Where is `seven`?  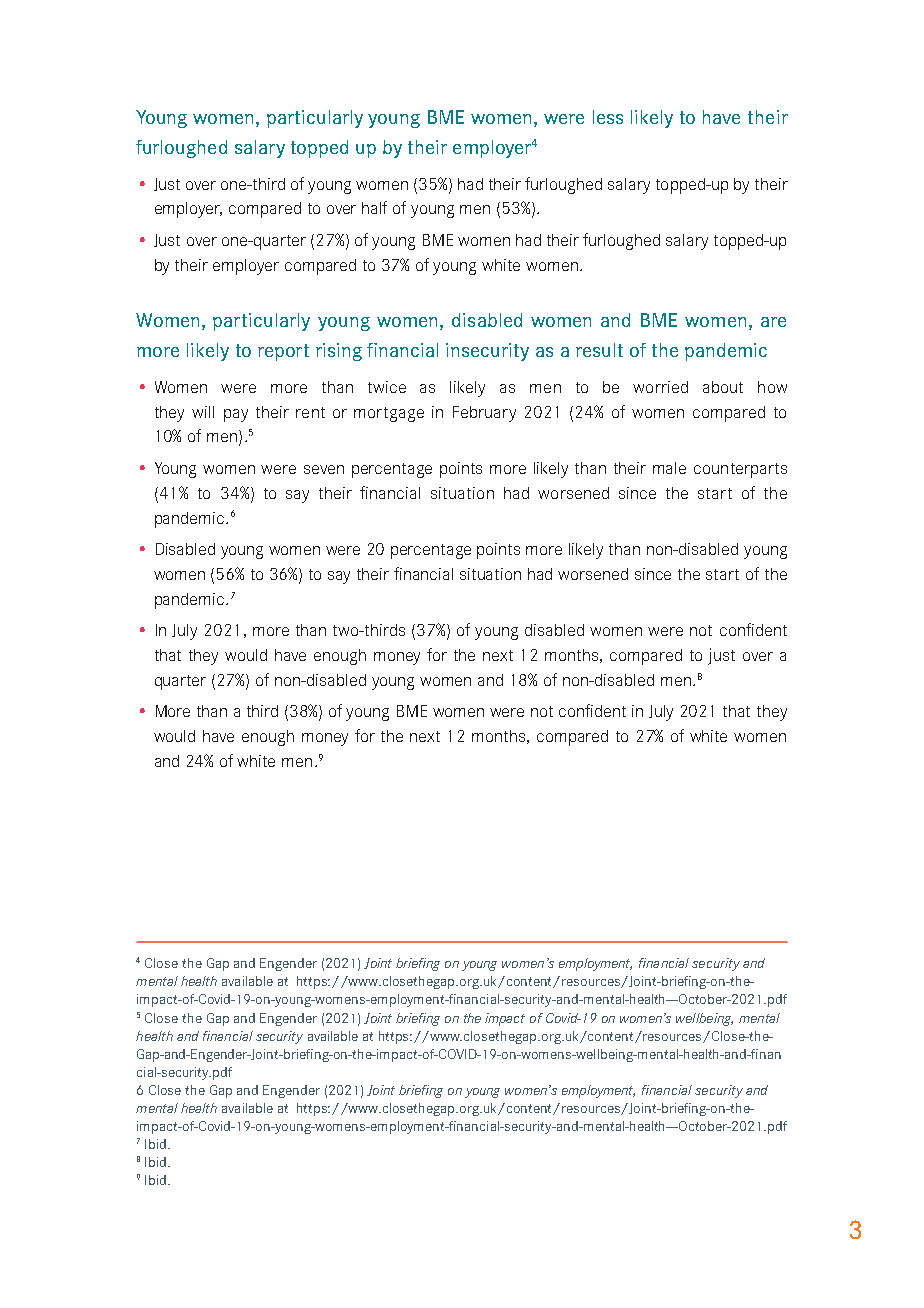 seven is located at coordinates (324, 469).
